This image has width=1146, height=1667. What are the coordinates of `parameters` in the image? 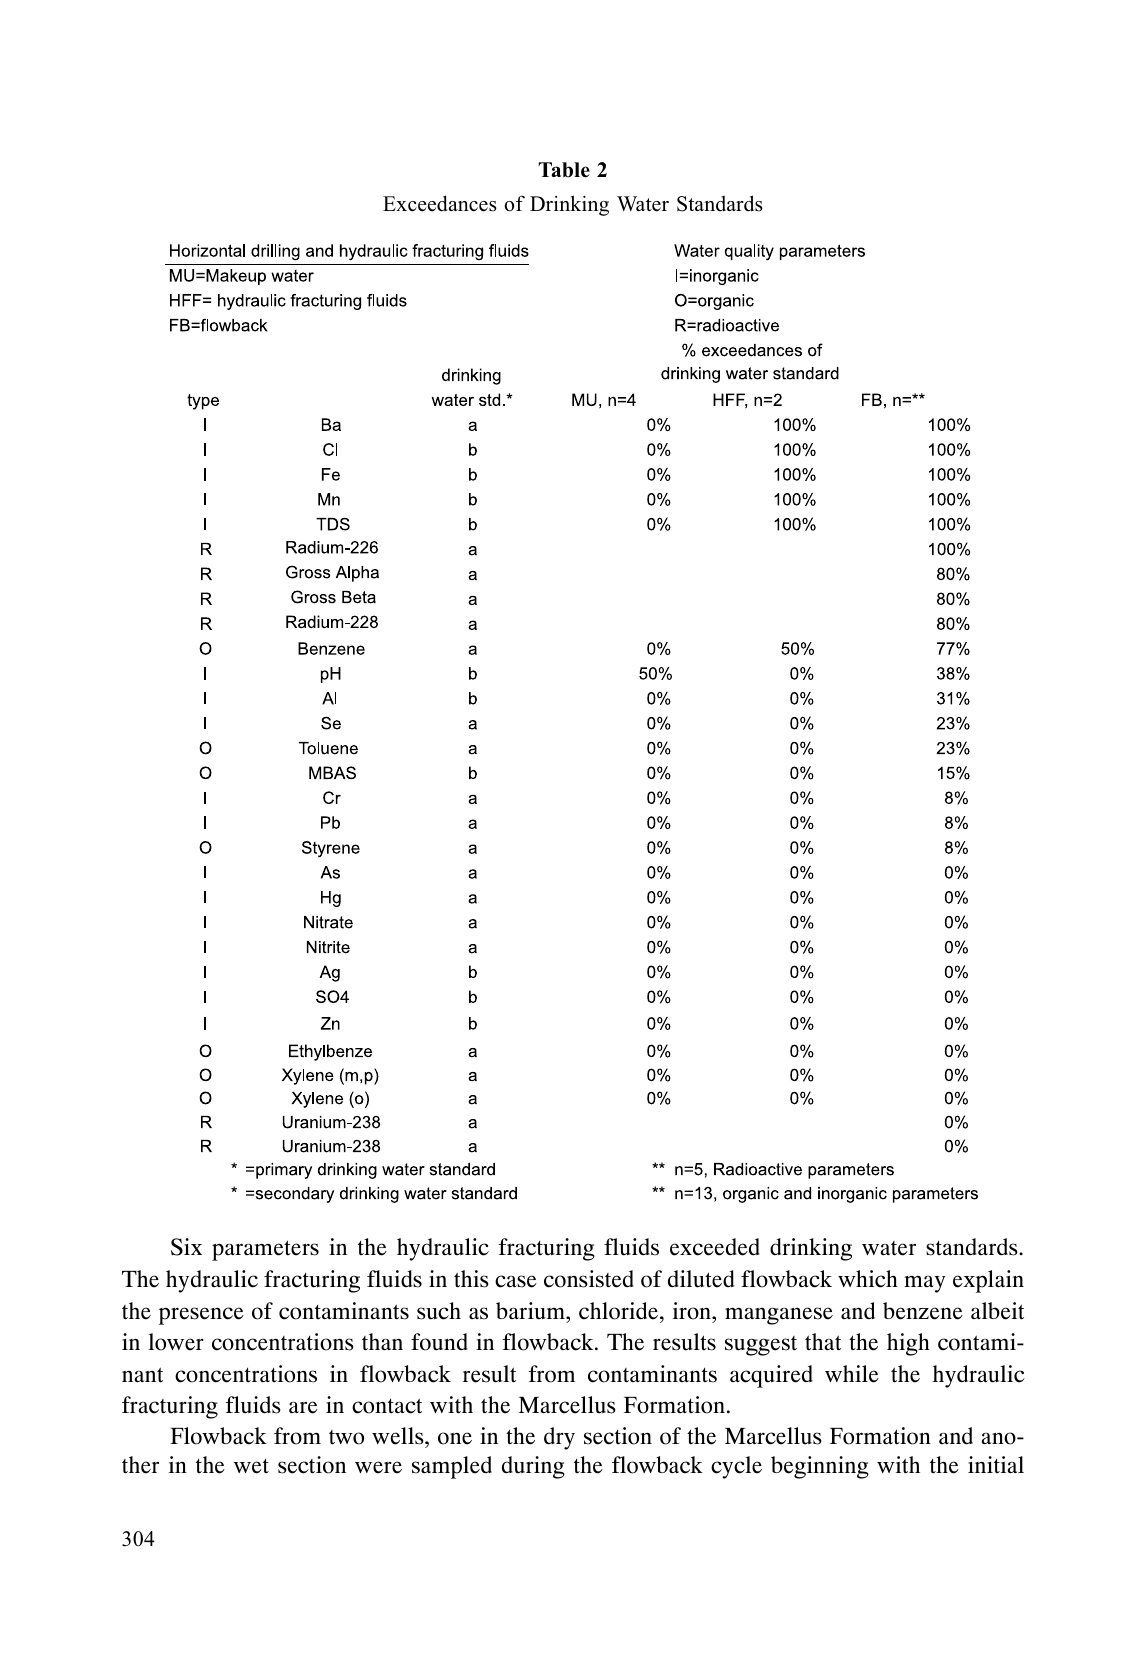 It's located at (265, 1250).
